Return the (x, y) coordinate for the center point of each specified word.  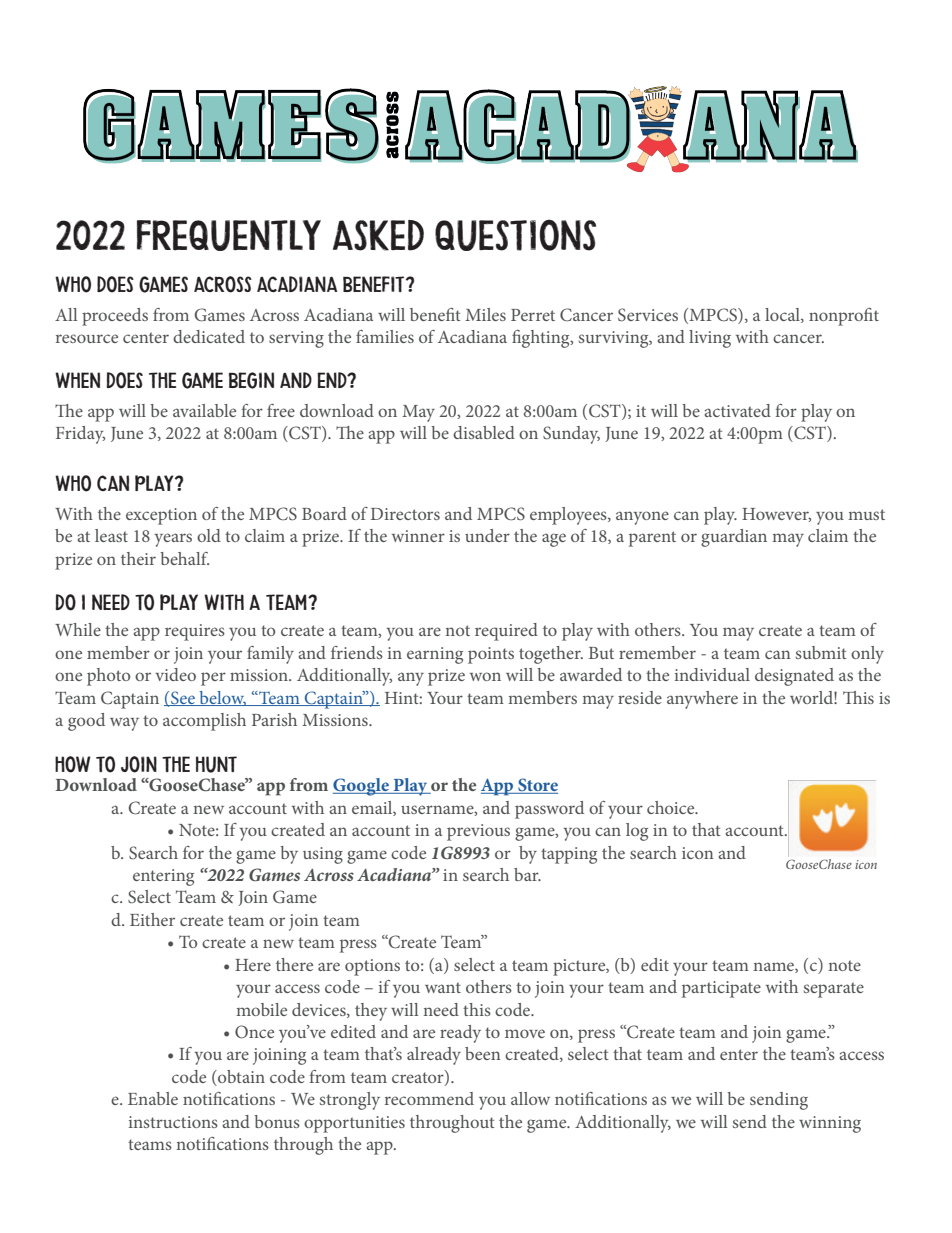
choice (672, 807)
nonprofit (844, 317)
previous (478, 832)
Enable (153, 1098)
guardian (734, 538)
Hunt (216, 764)
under (487, 535)
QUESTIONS (515, 235)
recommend (429, 1098)
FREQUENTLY (229, 235)
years (173, 540)
